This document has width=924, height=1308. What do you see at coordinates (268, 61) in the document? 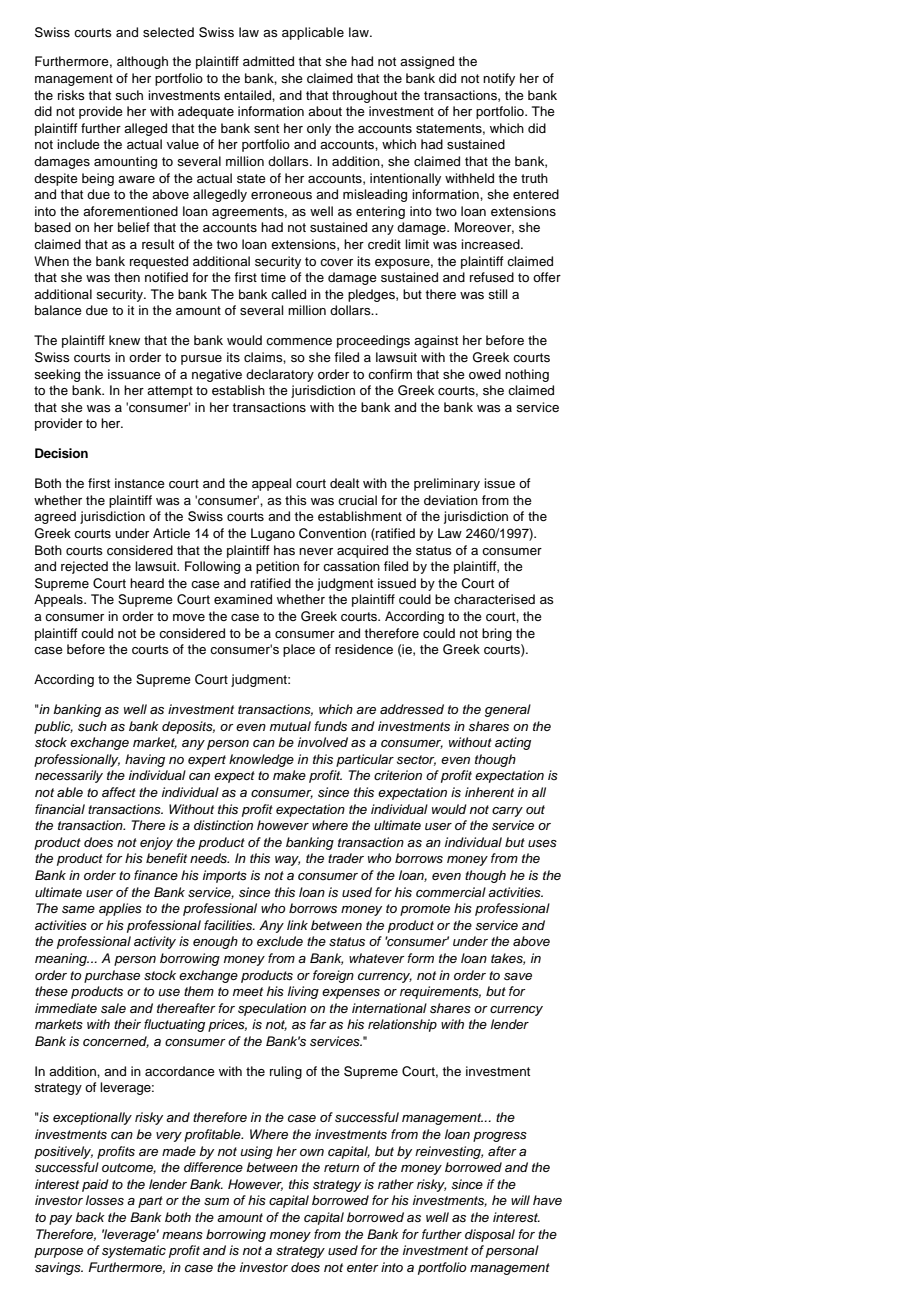
I see `admitted` at bounding box center [268, 61].
